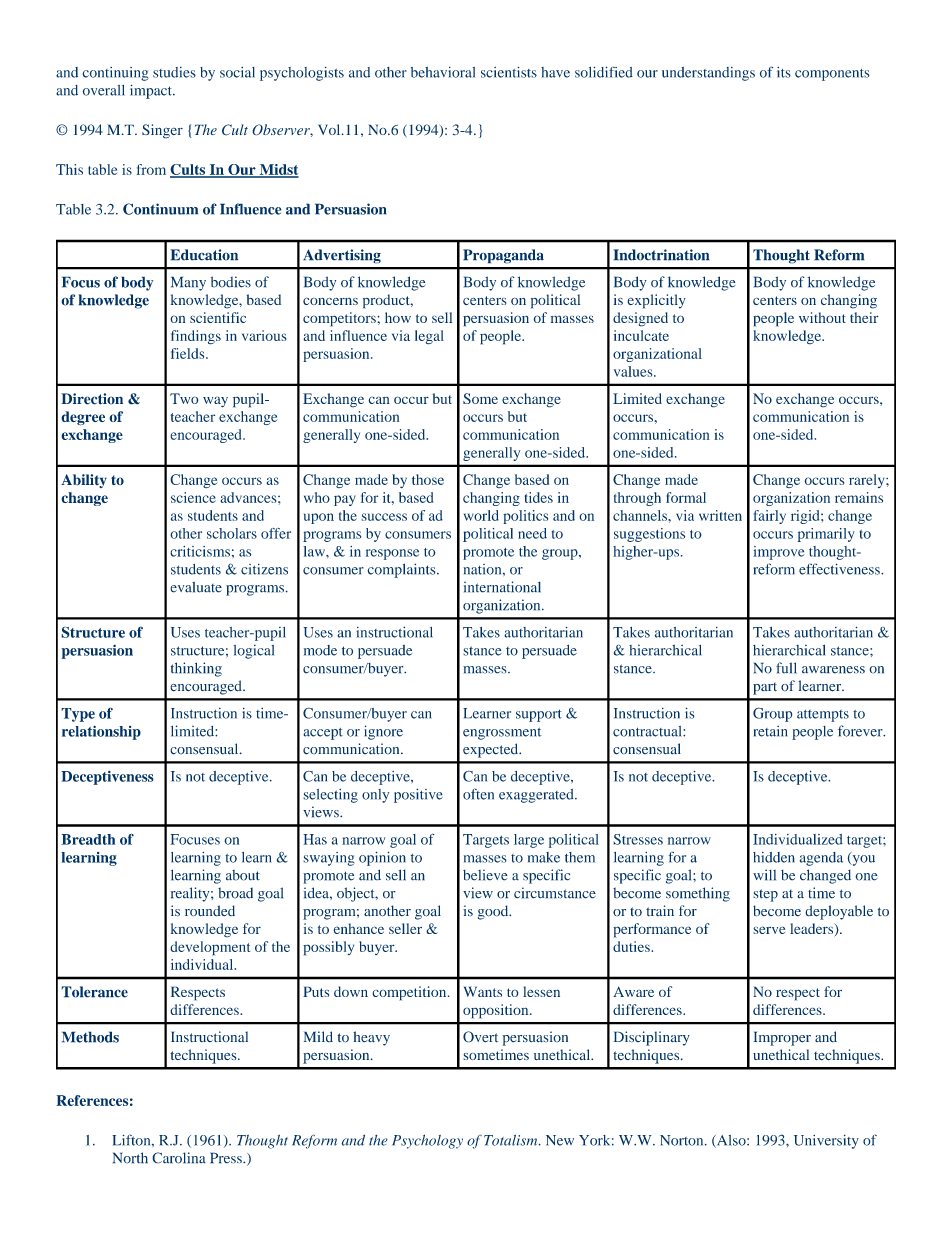  What do you see at coordinates (485, 875) in the screenshot?
I see `believe` at bounding box center [485, 875].
